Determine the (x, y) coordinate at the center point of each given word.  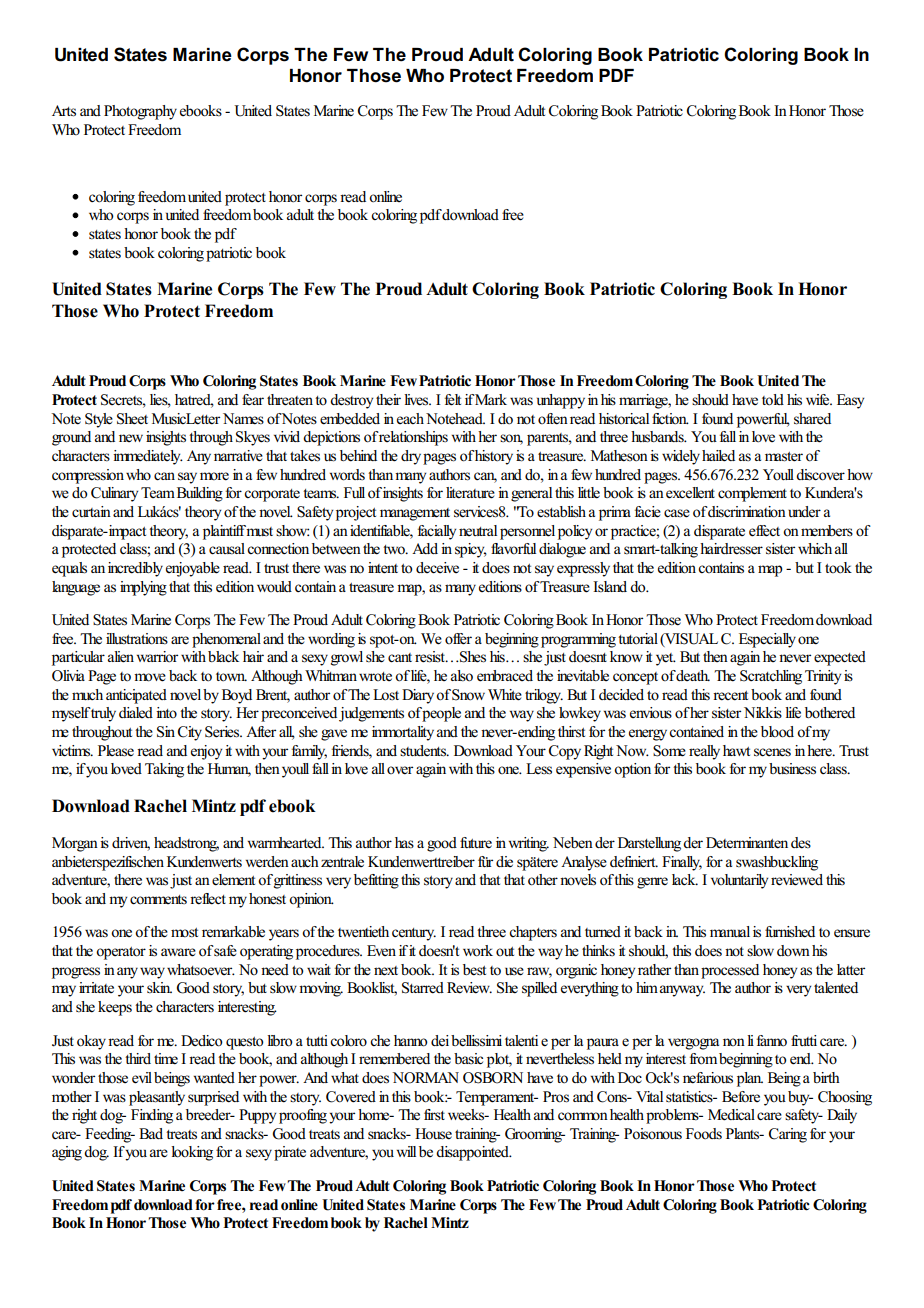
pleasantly (157, 1098)
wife (819, 399)
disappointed (473, 1153)
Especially (767, 640)
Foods (704, 1134)
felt (453, 400)
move (150, 677)
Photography (140, 112)
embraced (505, 676)
